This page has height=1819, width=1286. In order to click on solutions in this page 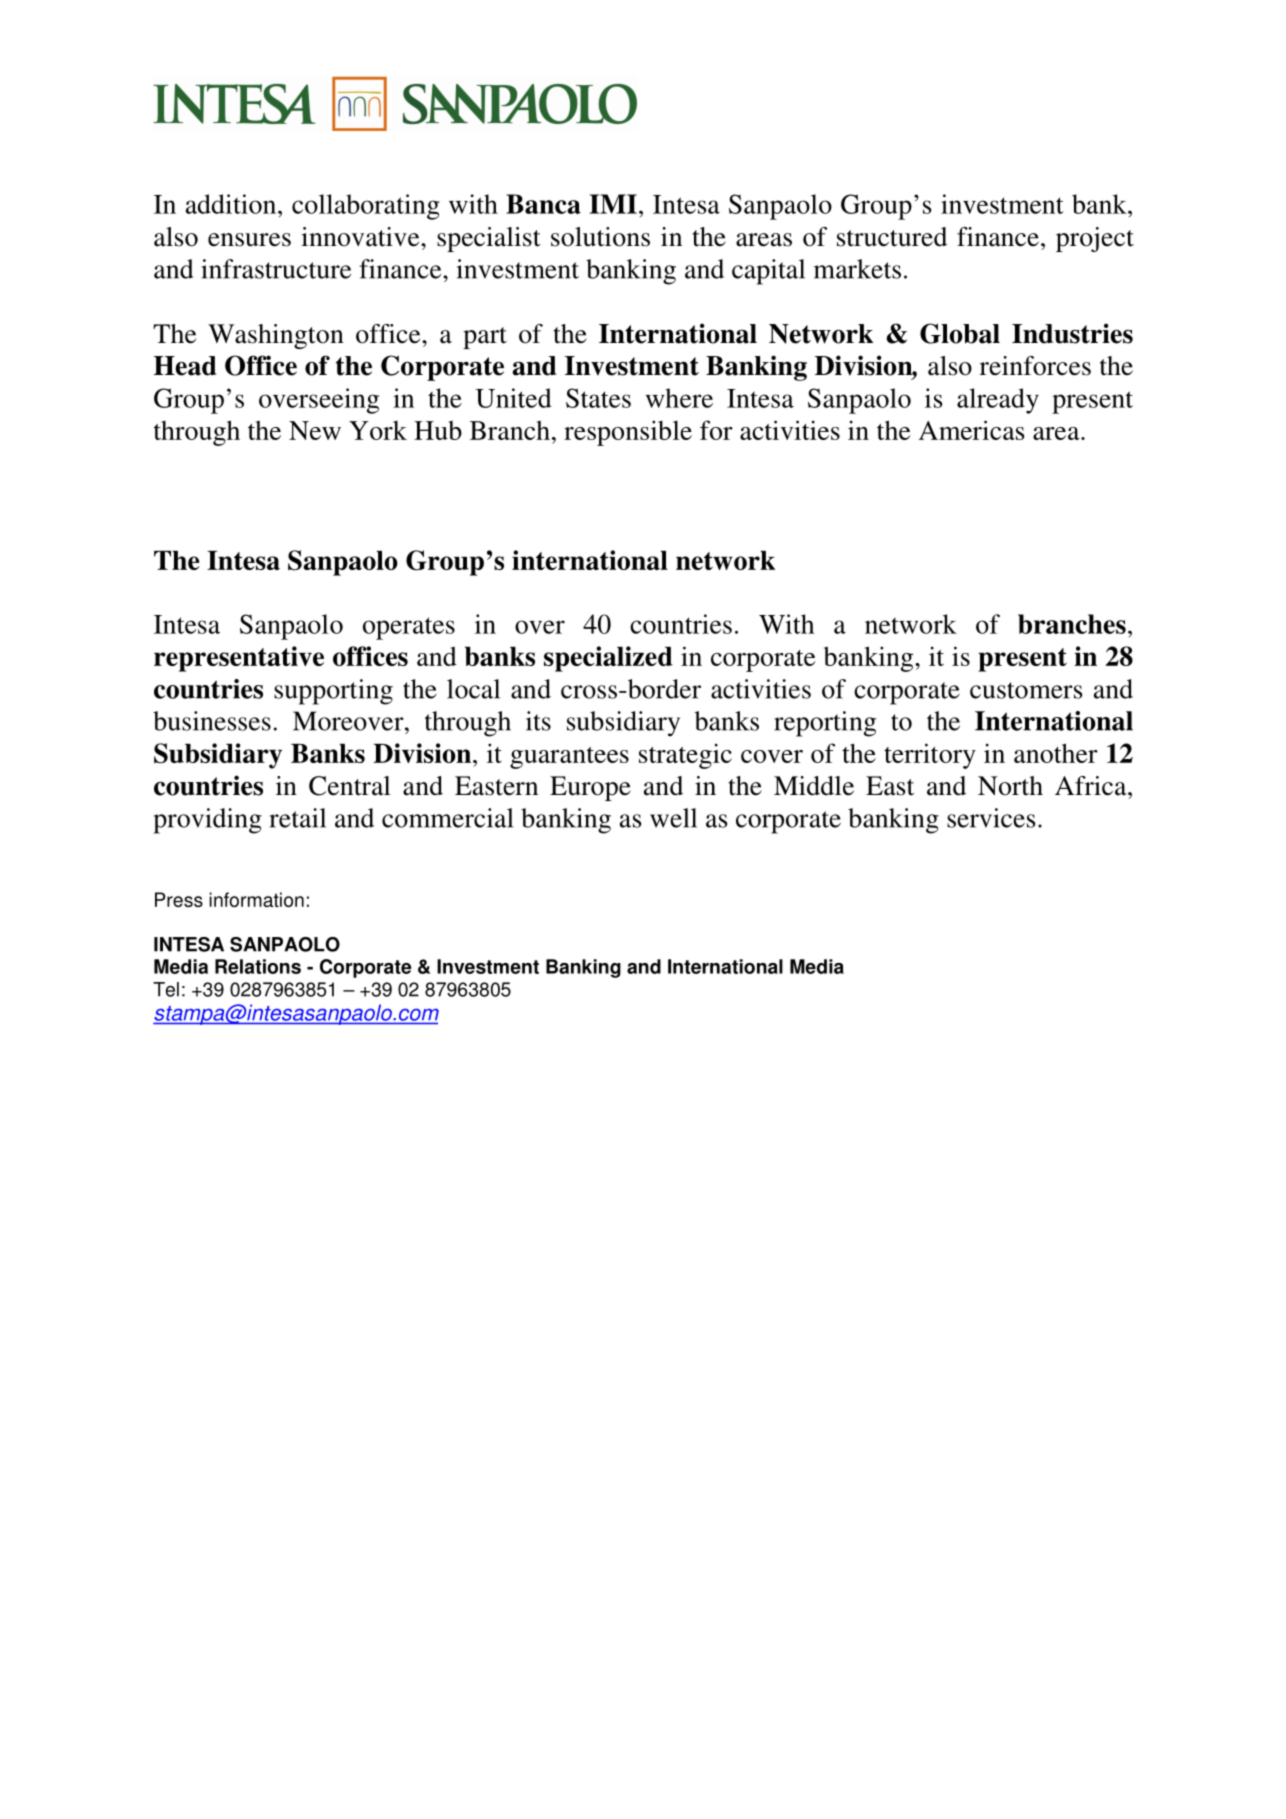, I will do `click(600, 237)`.
